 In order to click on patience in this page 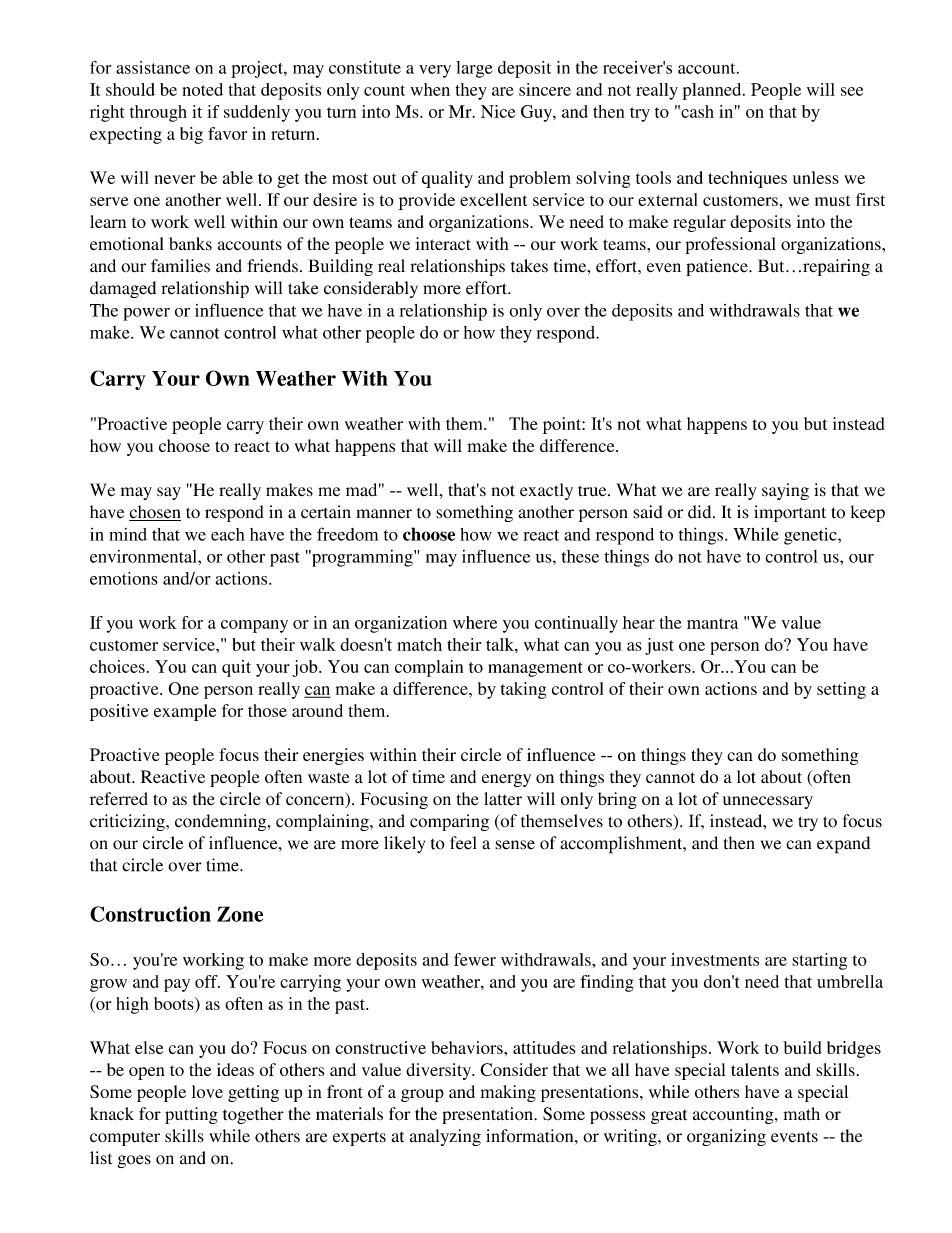, I will do `click(718, 267)`.
